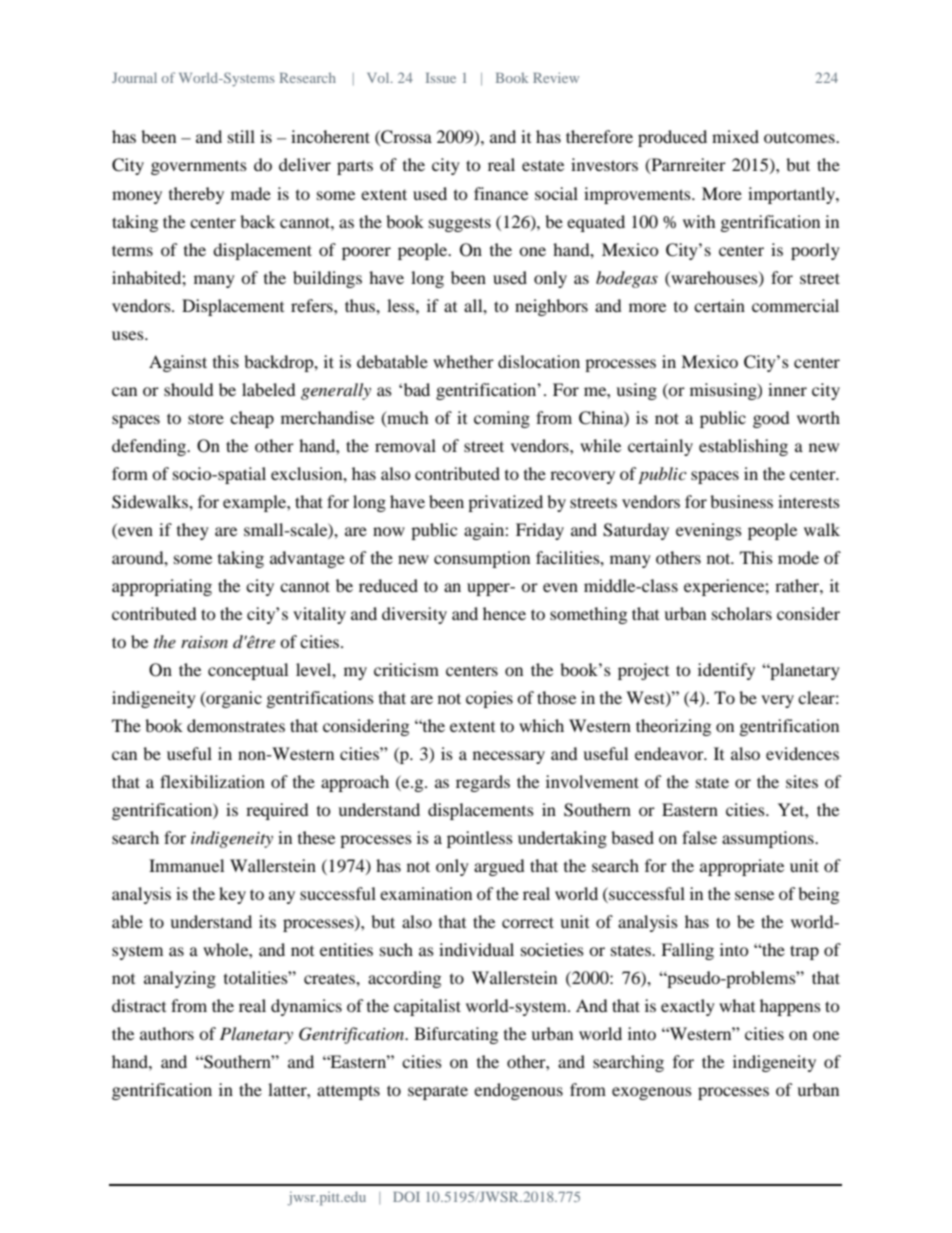 The image size is (952, 1233). What do you see at coordinates (504, 613) in the screenshot?
I see `hence` at bounding box center [504, 613].
